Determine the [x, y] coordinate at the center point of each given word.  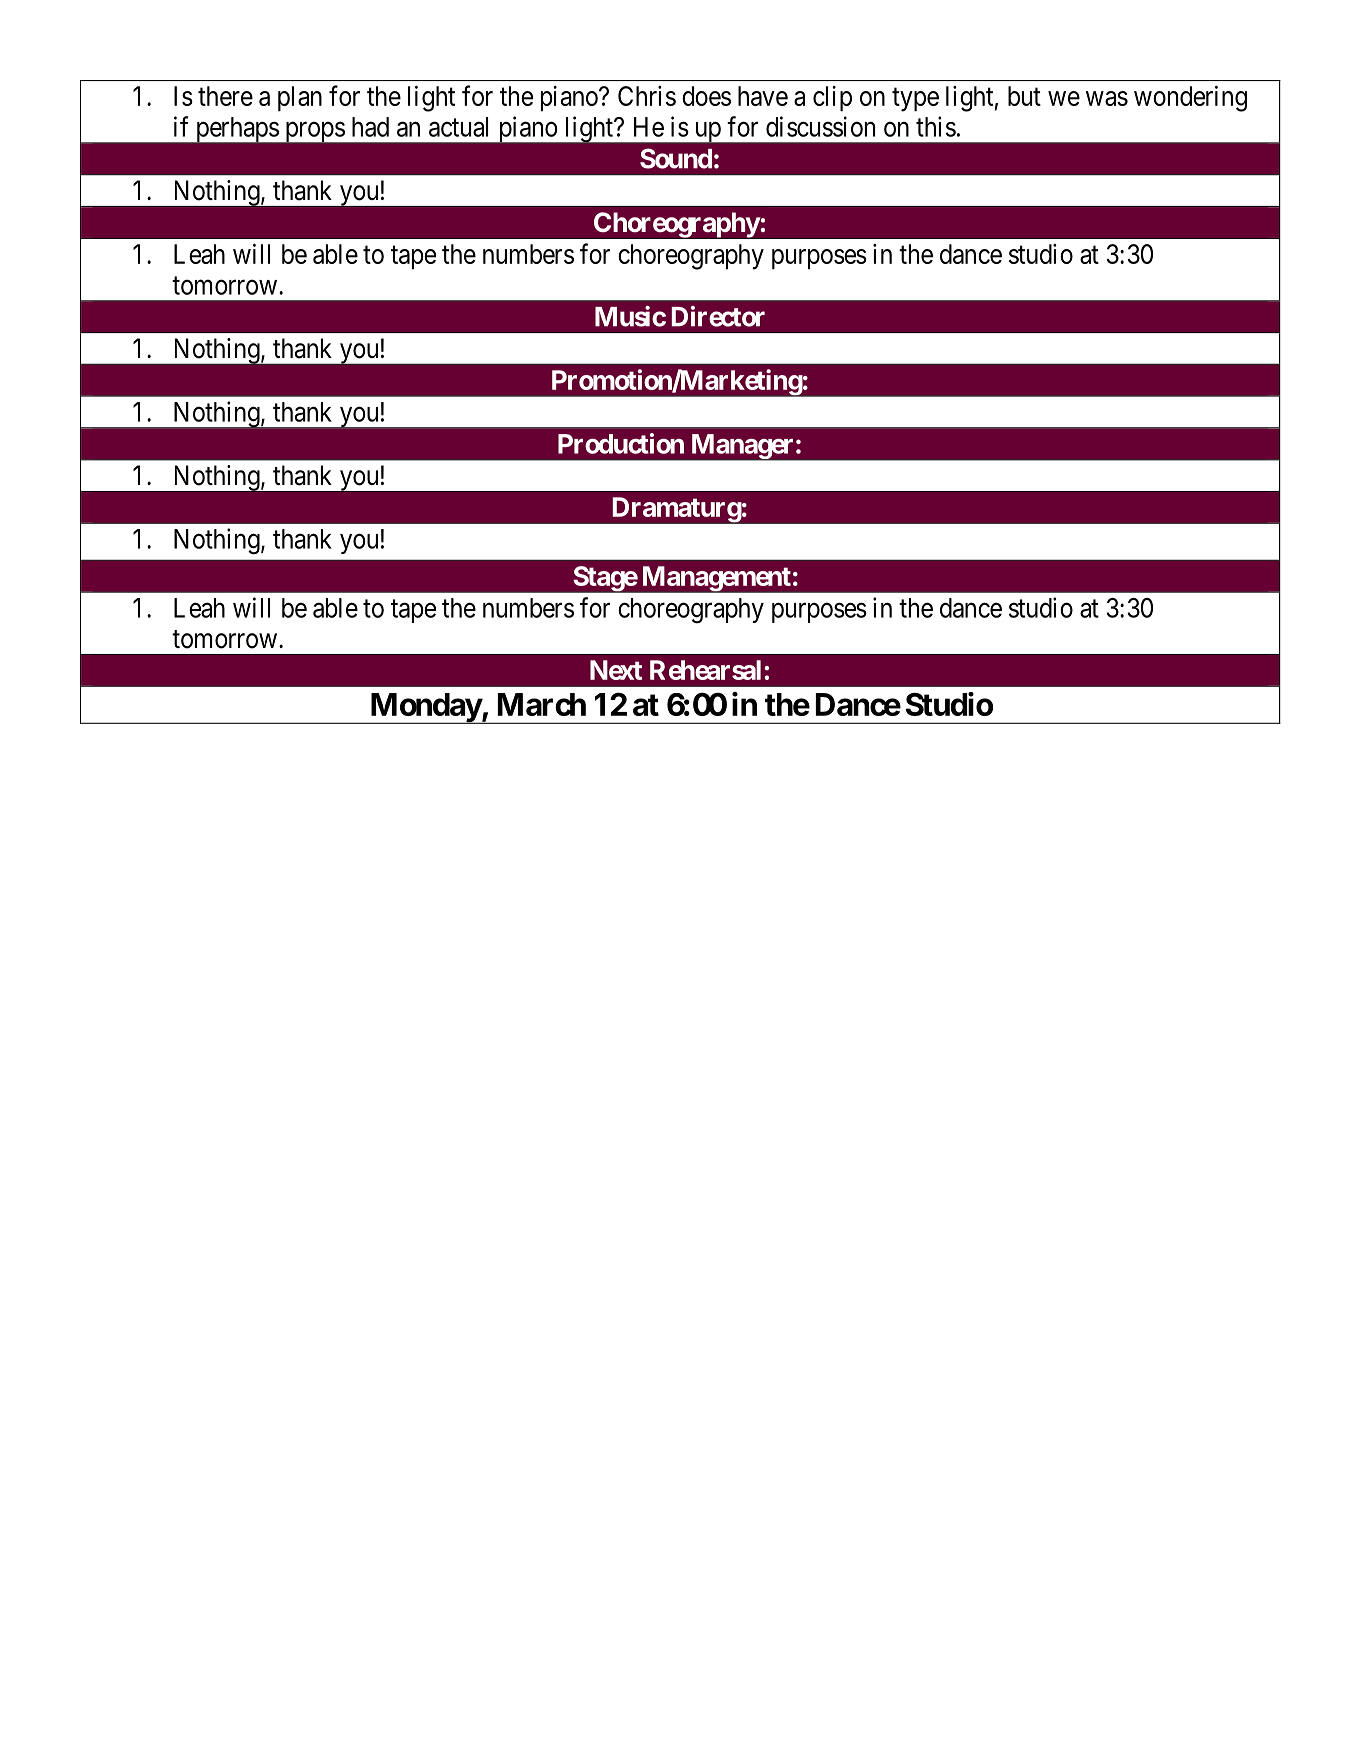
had [370, 127]
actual [458, 127]
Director [718, 316]
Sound [676, 158]
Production [621, 443]
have [763, 96]
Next [616, 670]
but [1024, 96]
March [542, 704]
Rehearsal [705, 670]
